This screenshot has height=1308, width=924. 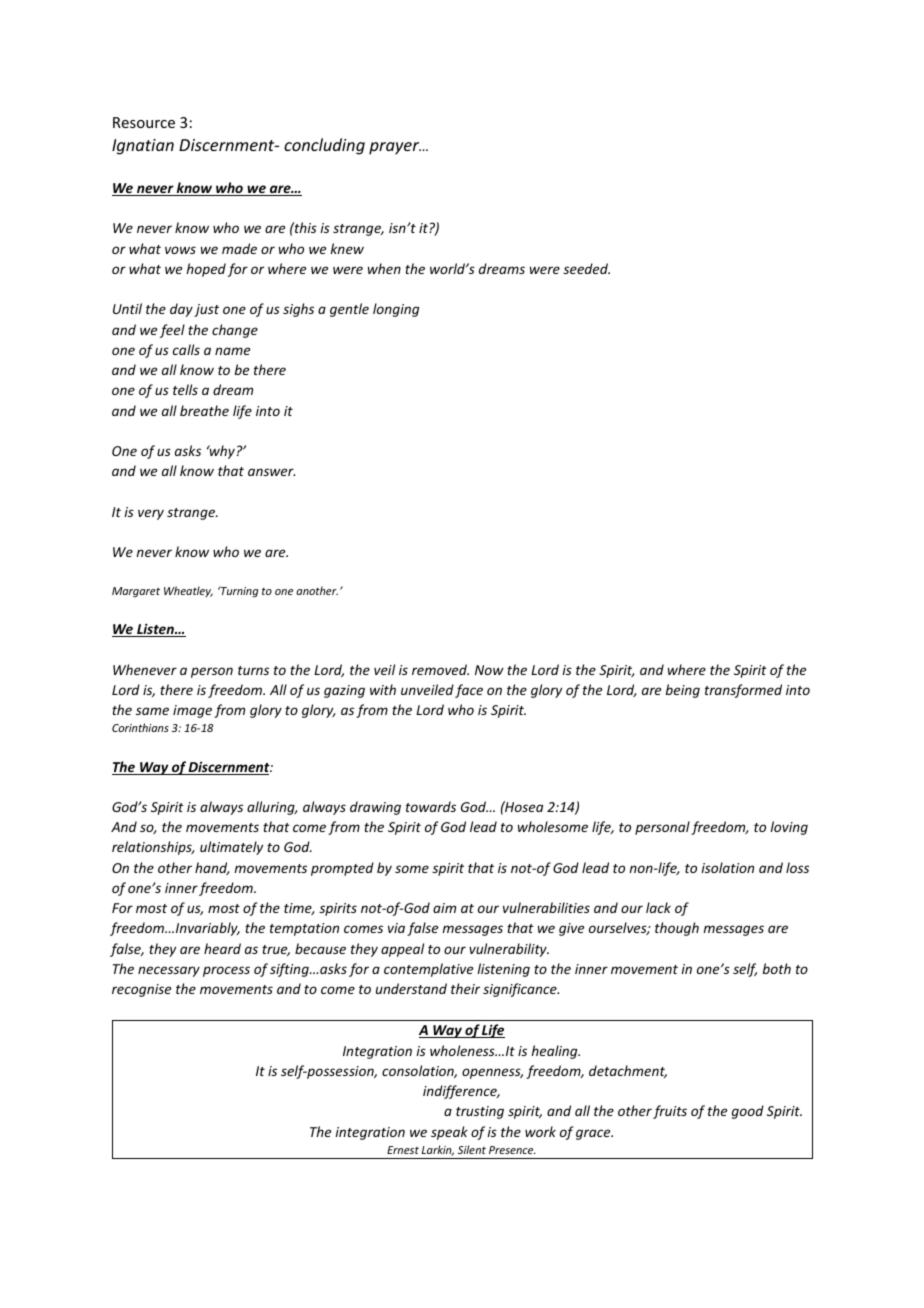 What do you see at coordinates (586, 268) in the screenshot?
I see `seeded` at bounding box center [586, 268].
